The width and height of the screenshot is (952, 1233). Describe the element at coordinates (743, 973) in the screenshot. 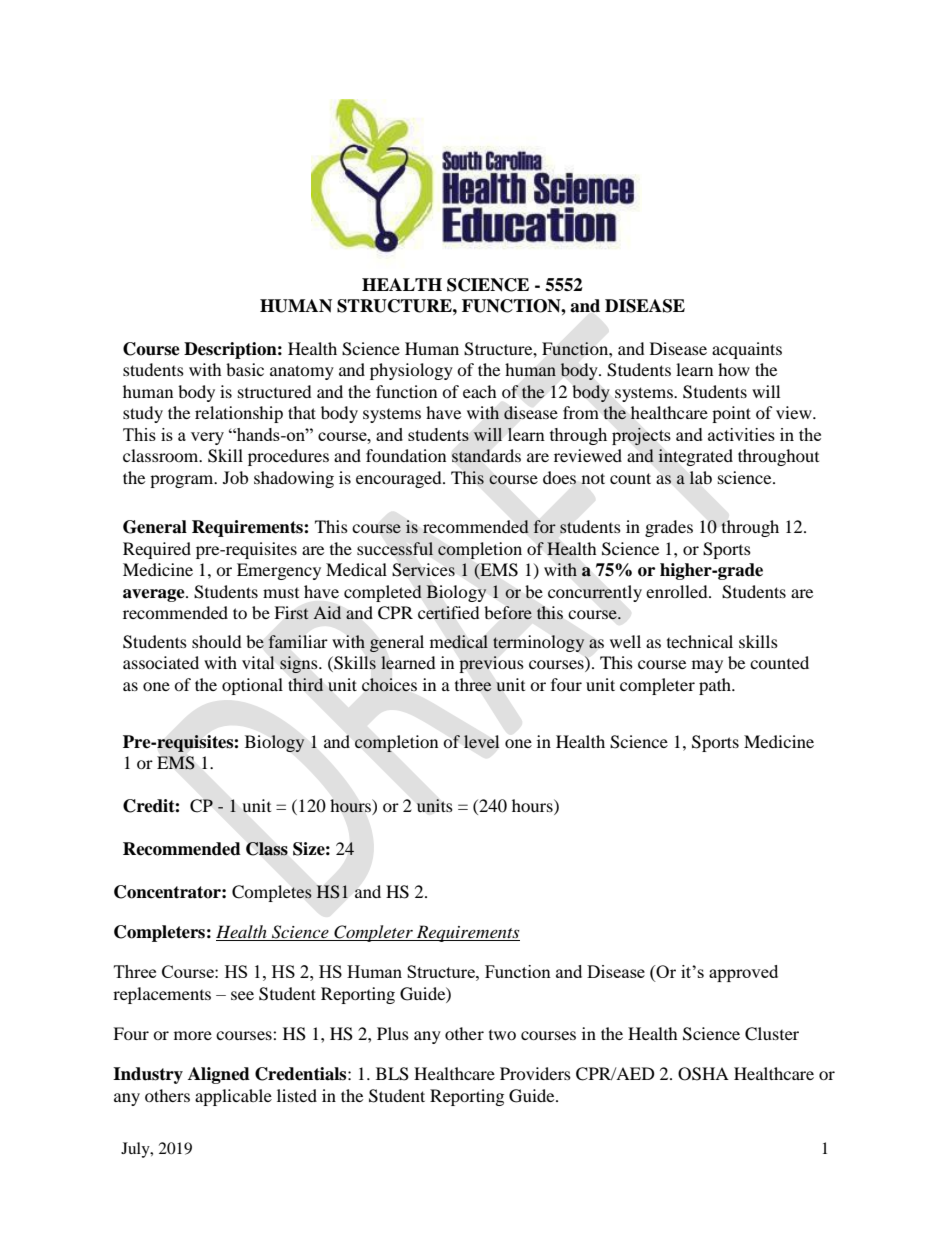

I see `approved` at that location.
